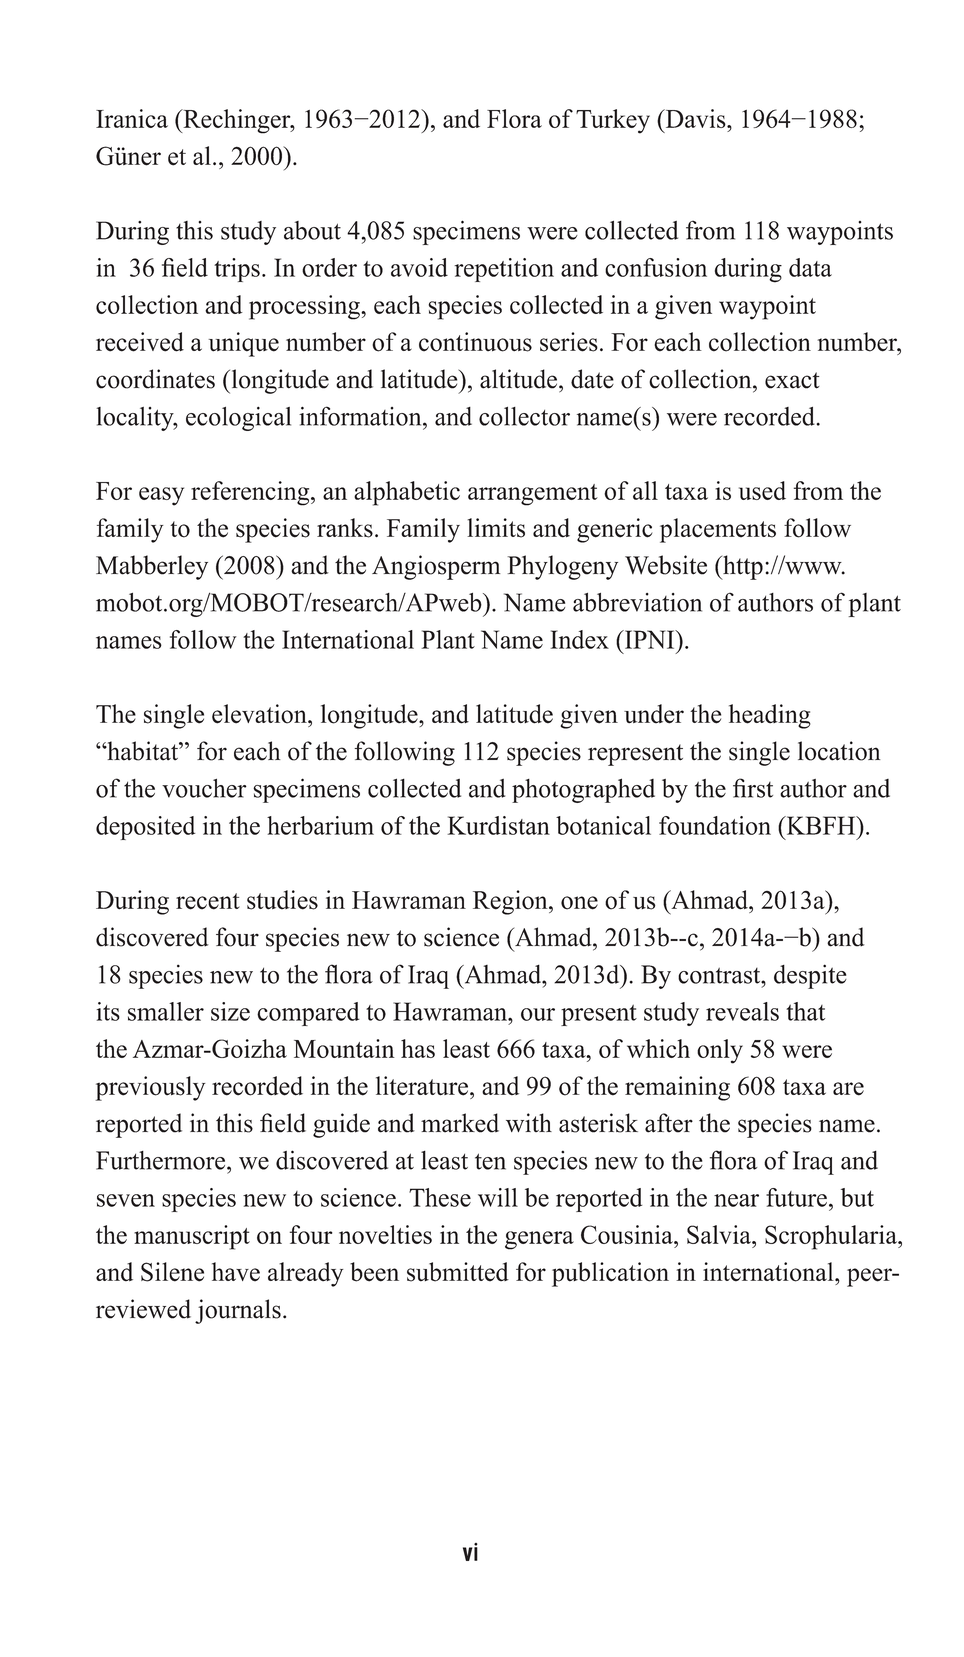 This document has width=964, height=1657. Describe the element at coordinates (762, 490) in the document. I see `used` at that location.
